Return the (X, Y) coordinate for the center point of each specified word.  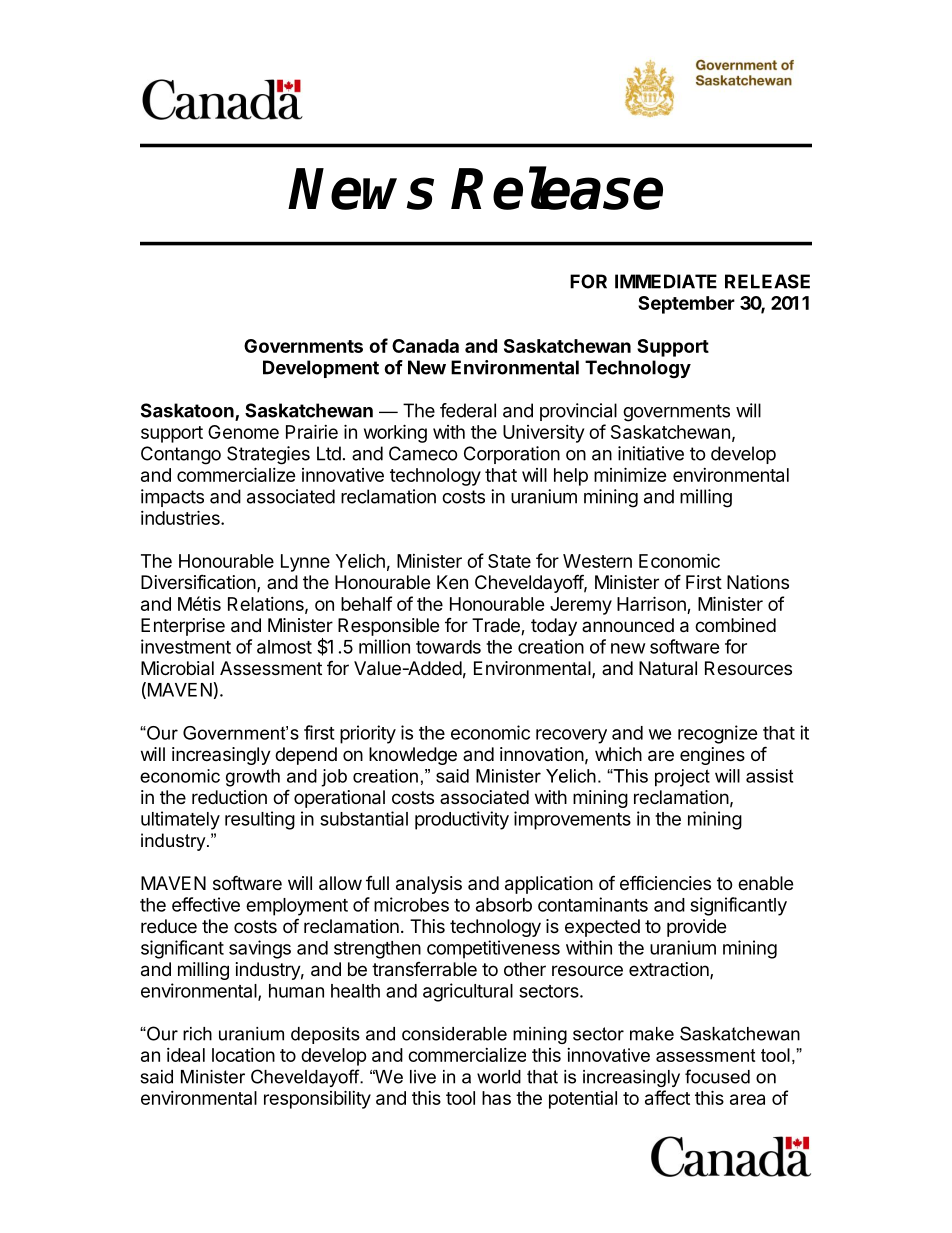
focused (717, 1076)
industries (181, 517)
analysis (429, 885)
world (499, 1077)
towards (448, 647)
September (686, 305)
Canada (425, 346)
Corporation (512, 455)
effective (206, 904)
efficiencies (665, 882)
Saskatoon (188, 411)
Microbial (177, 668)
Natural (668, 668)
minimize (630, 474)
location (243, 1055)
